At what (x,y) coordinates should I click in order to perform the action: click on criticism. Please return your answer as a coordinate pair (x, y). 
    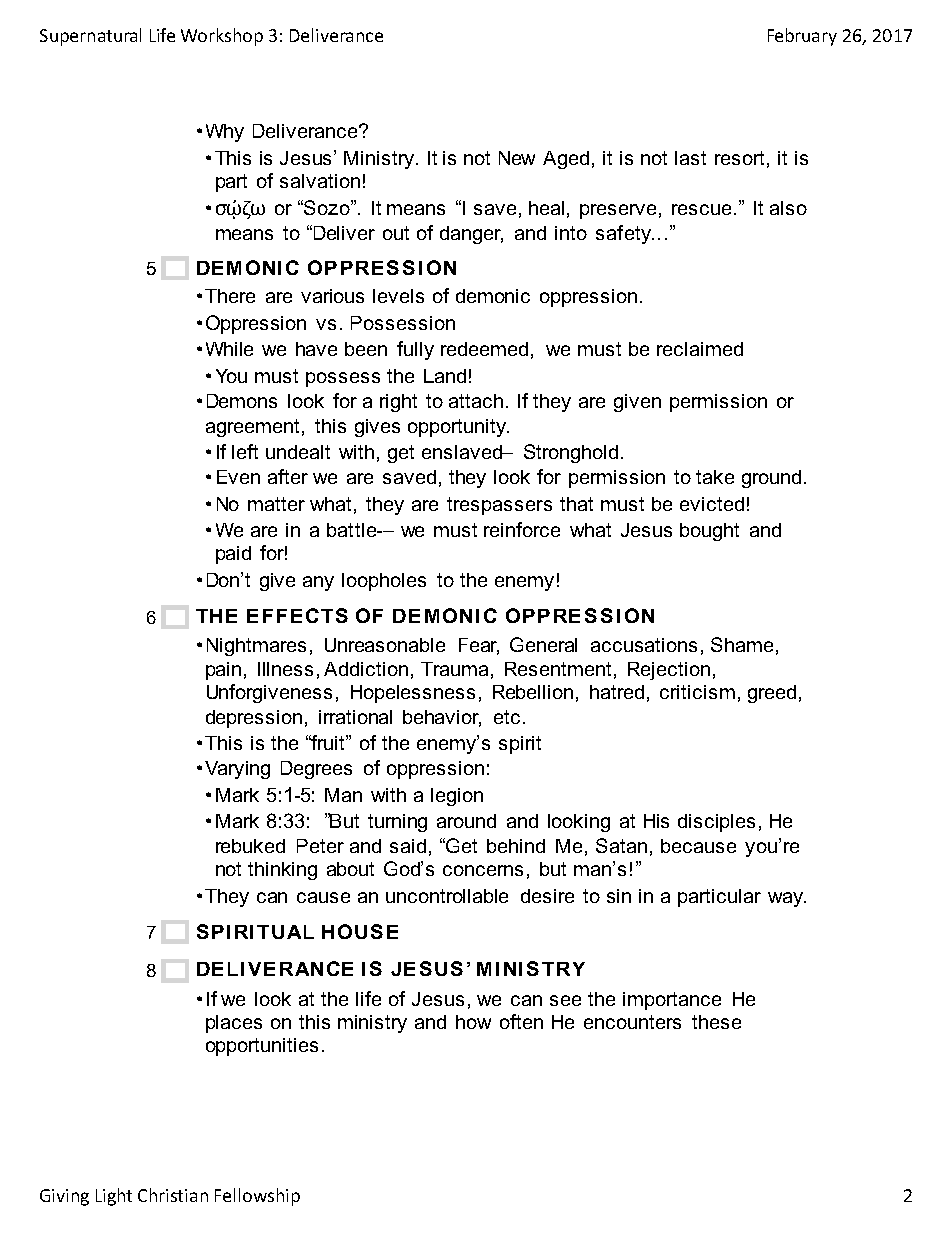
    Looking at the image, I should click on (697, 692).
